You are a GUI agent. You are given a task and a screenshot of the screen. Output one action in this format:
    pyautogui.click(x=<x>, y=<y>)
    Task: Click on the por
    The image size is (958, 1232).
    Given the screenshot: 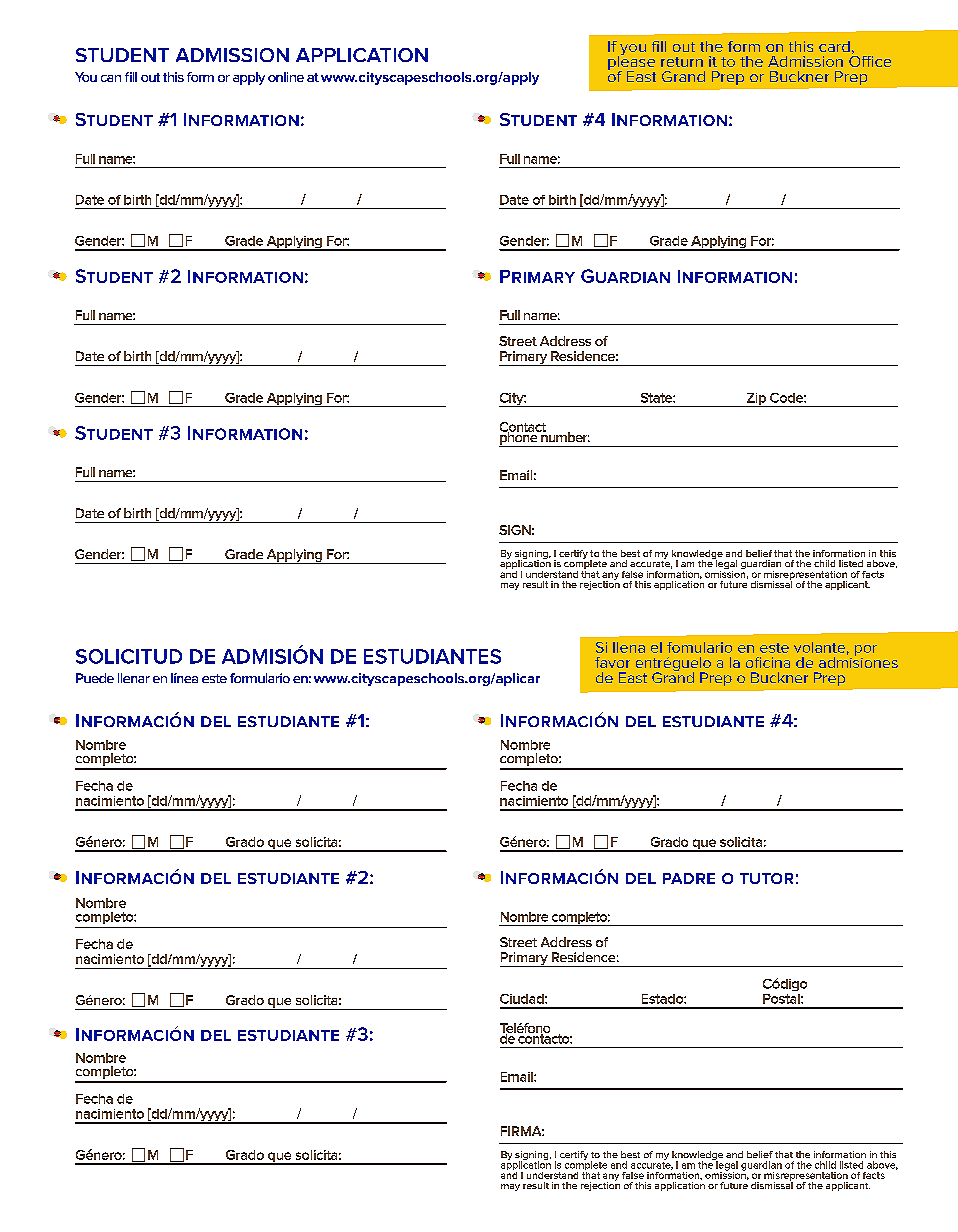 What is the action you would take?
    pyautogui.click(x=866, y=650)
